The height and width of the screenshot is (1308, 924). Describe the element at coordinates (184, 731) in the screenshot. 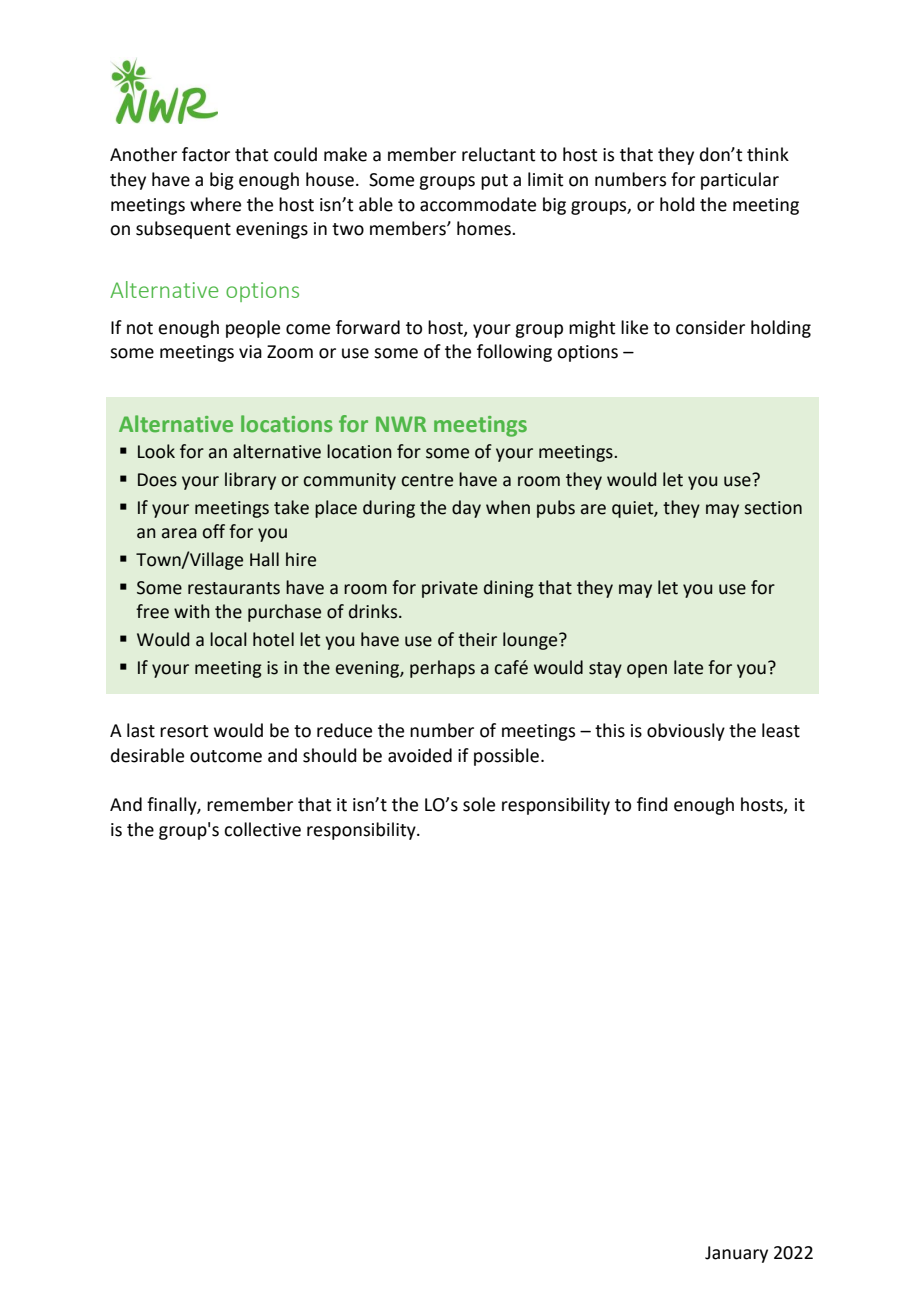

I see `resort` at that location.
